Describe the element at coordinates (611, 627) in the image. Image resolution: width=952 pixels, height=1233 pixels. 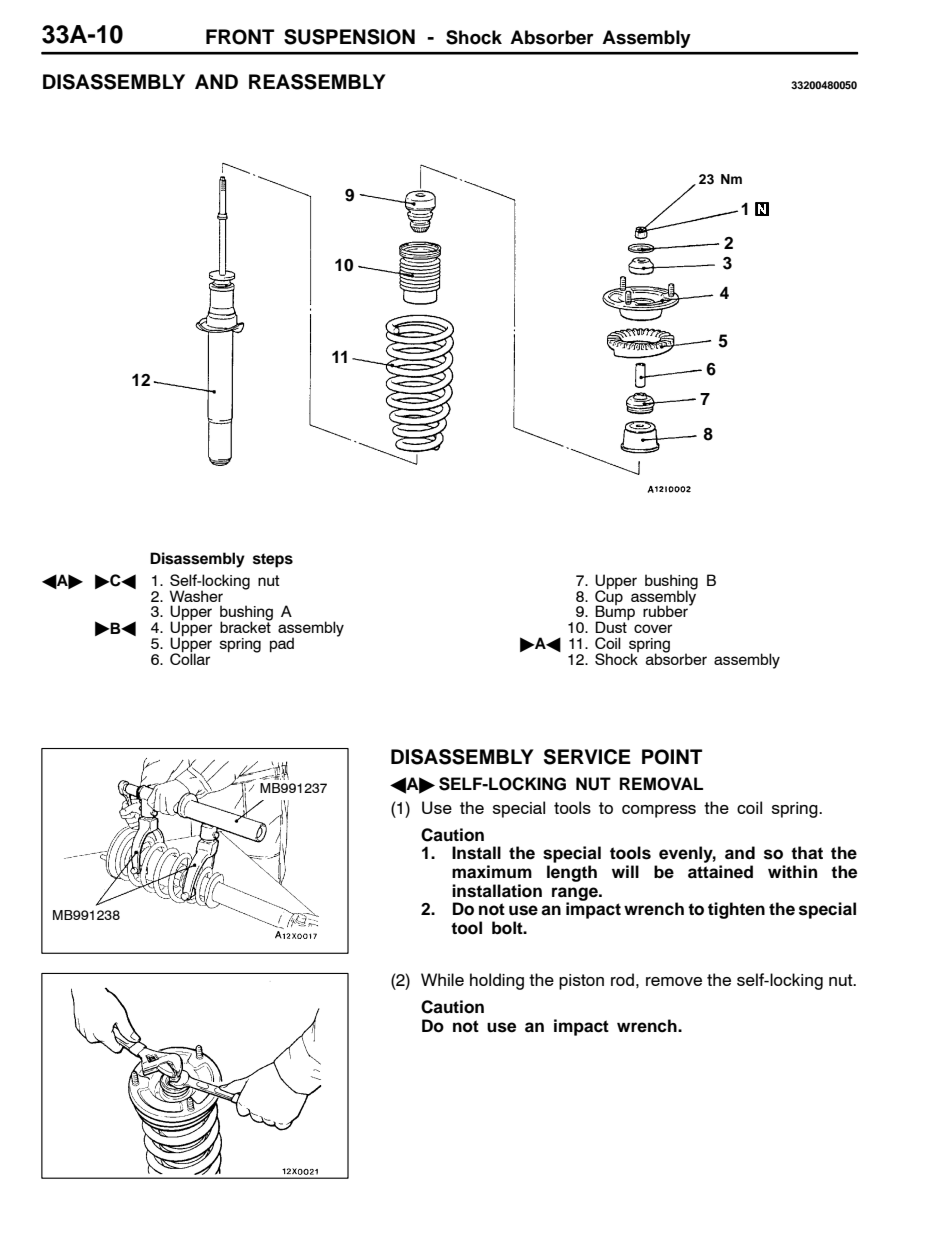
I see `Dust` at that location.
